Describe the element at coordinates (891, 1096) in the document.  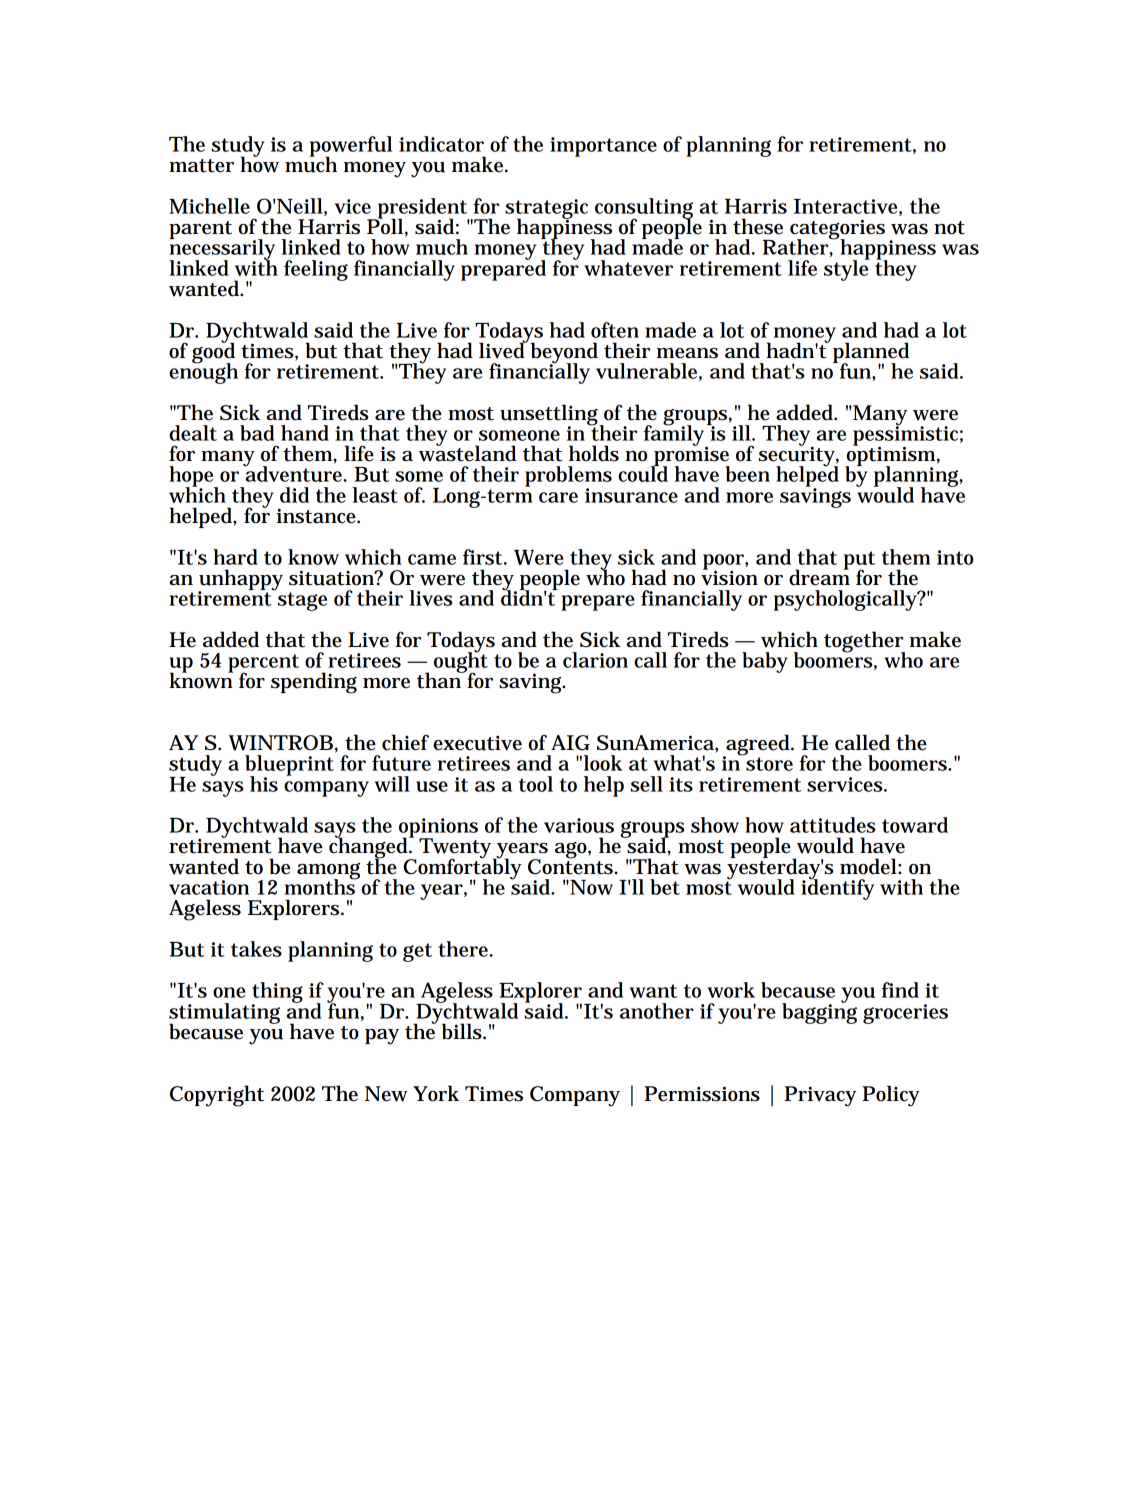
I see `Policy` at that location.
